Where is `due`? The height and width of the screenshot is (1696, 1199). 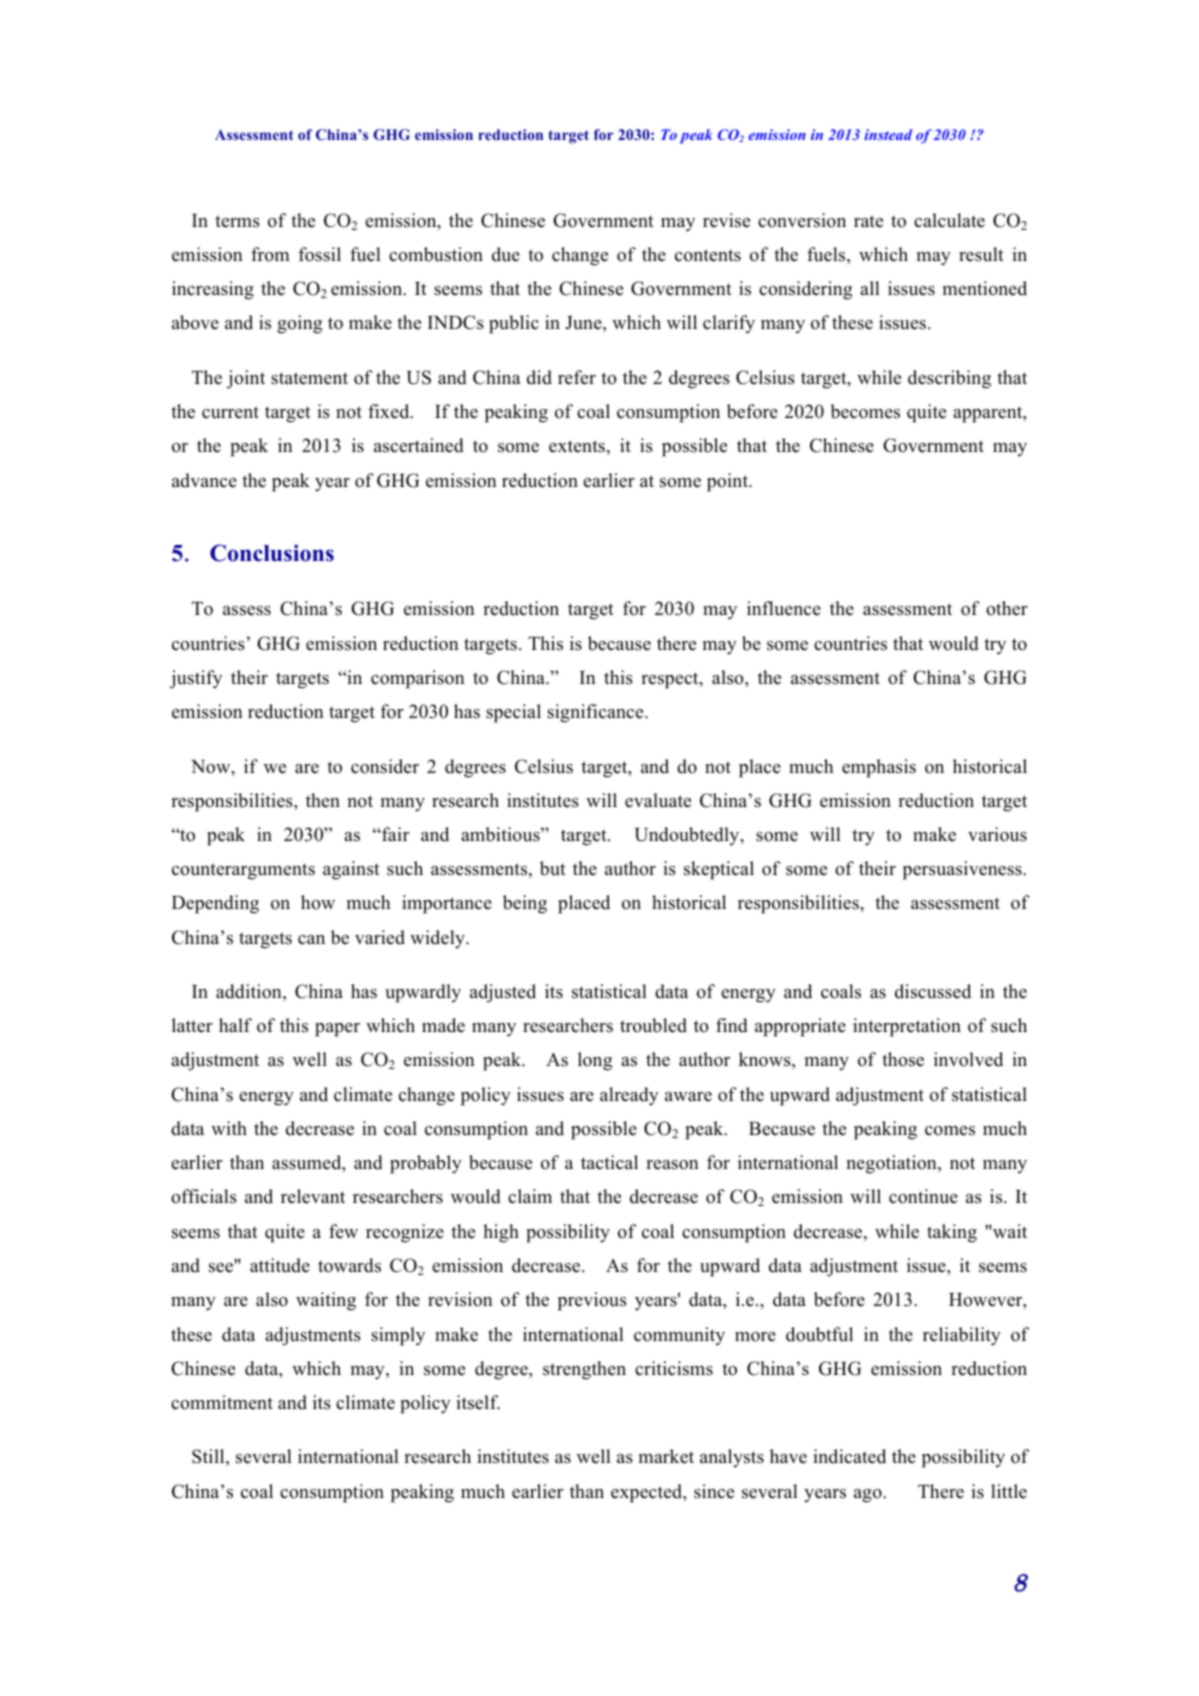 due is located at coordinates (506, 254).
